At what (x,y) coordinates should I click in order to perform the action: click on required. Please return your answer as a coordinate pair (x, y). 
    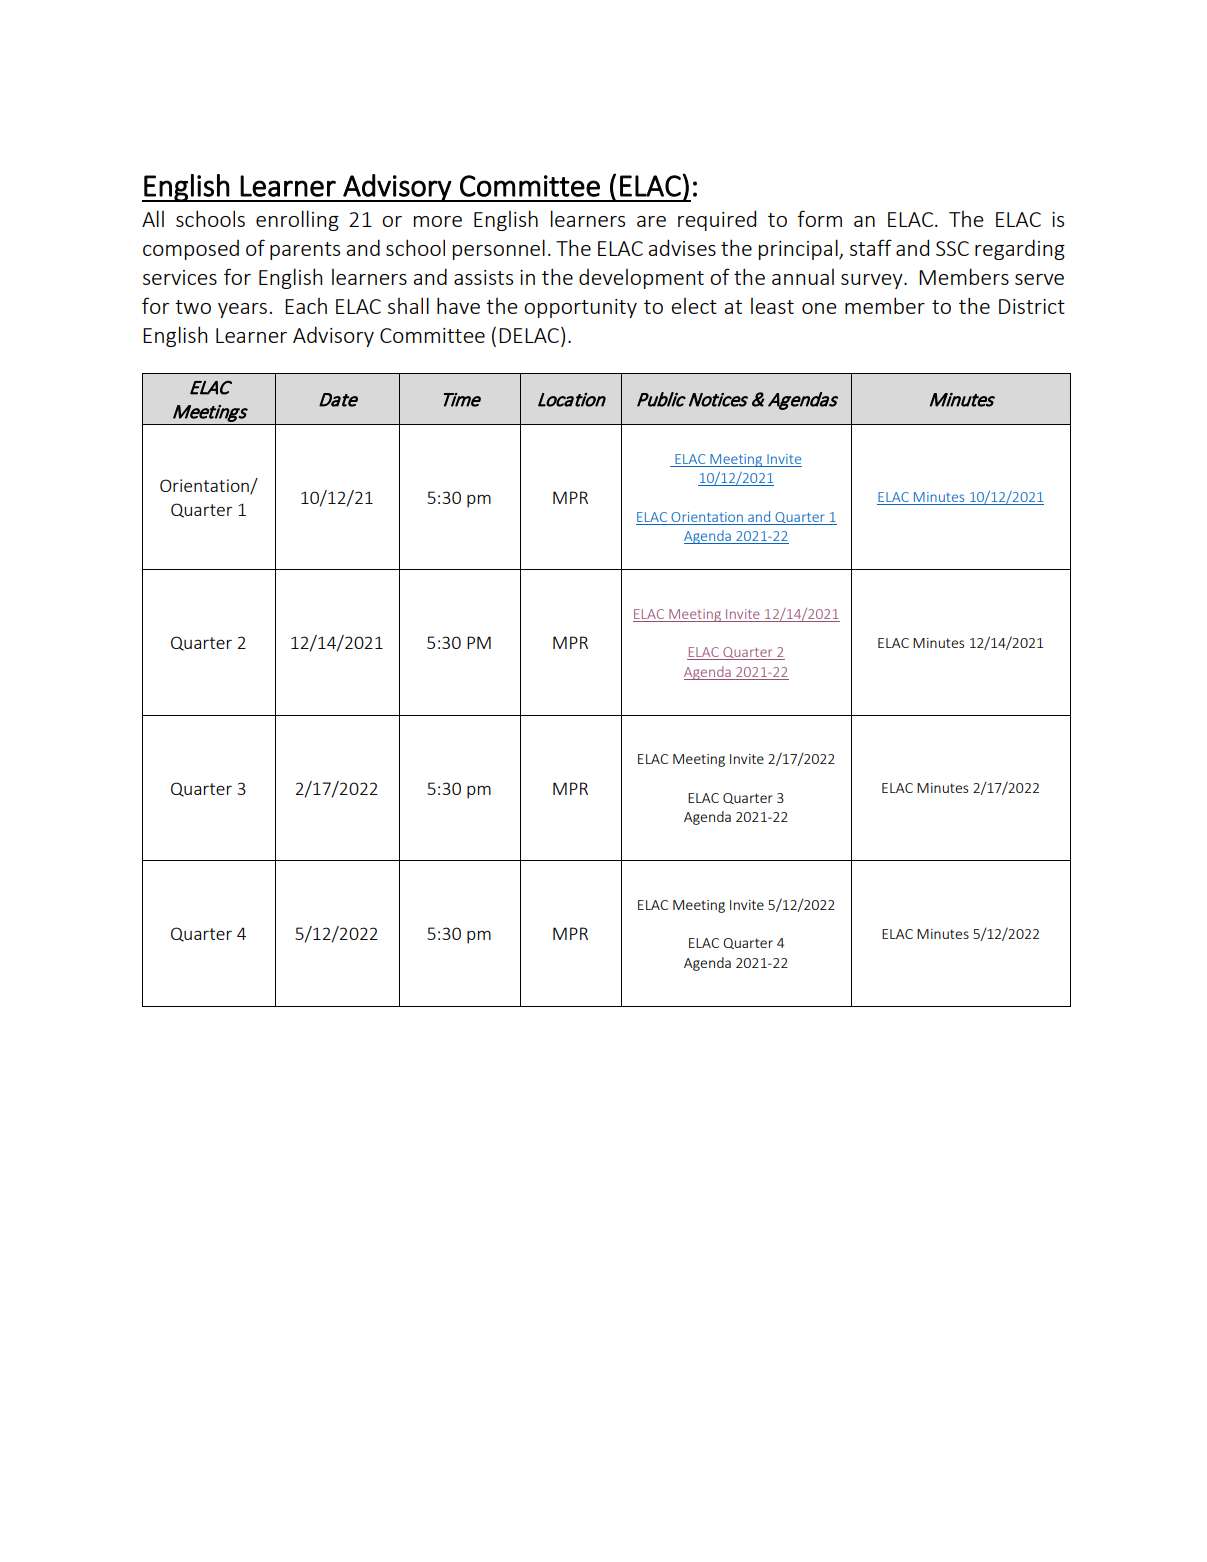
    Looking at the image, I should click on (717, 220).
